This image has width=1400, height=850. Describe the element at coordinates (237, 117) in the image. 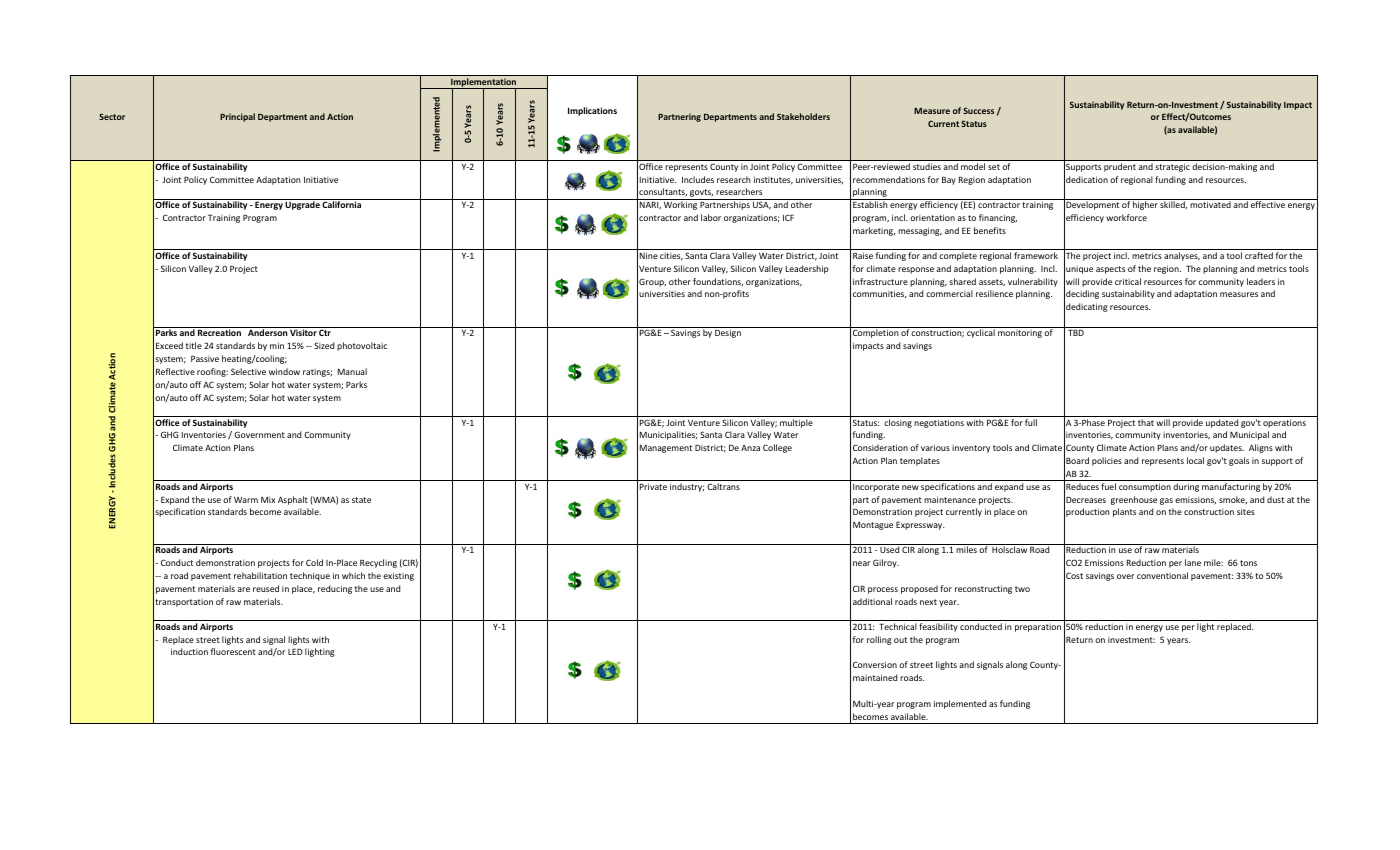

I see `Principal` at that location.
